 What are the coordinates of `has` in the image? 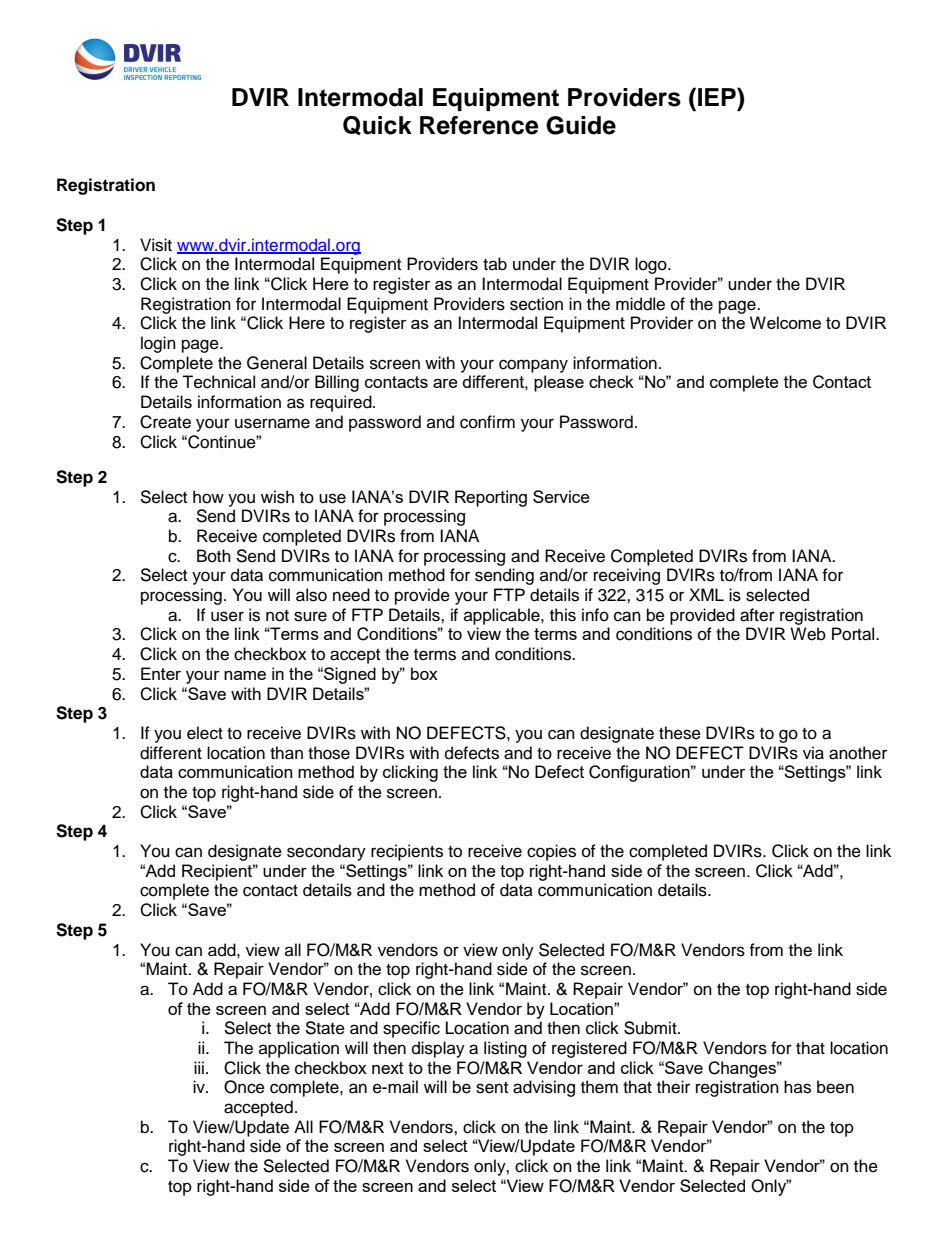 It's located at (797, 1087).
